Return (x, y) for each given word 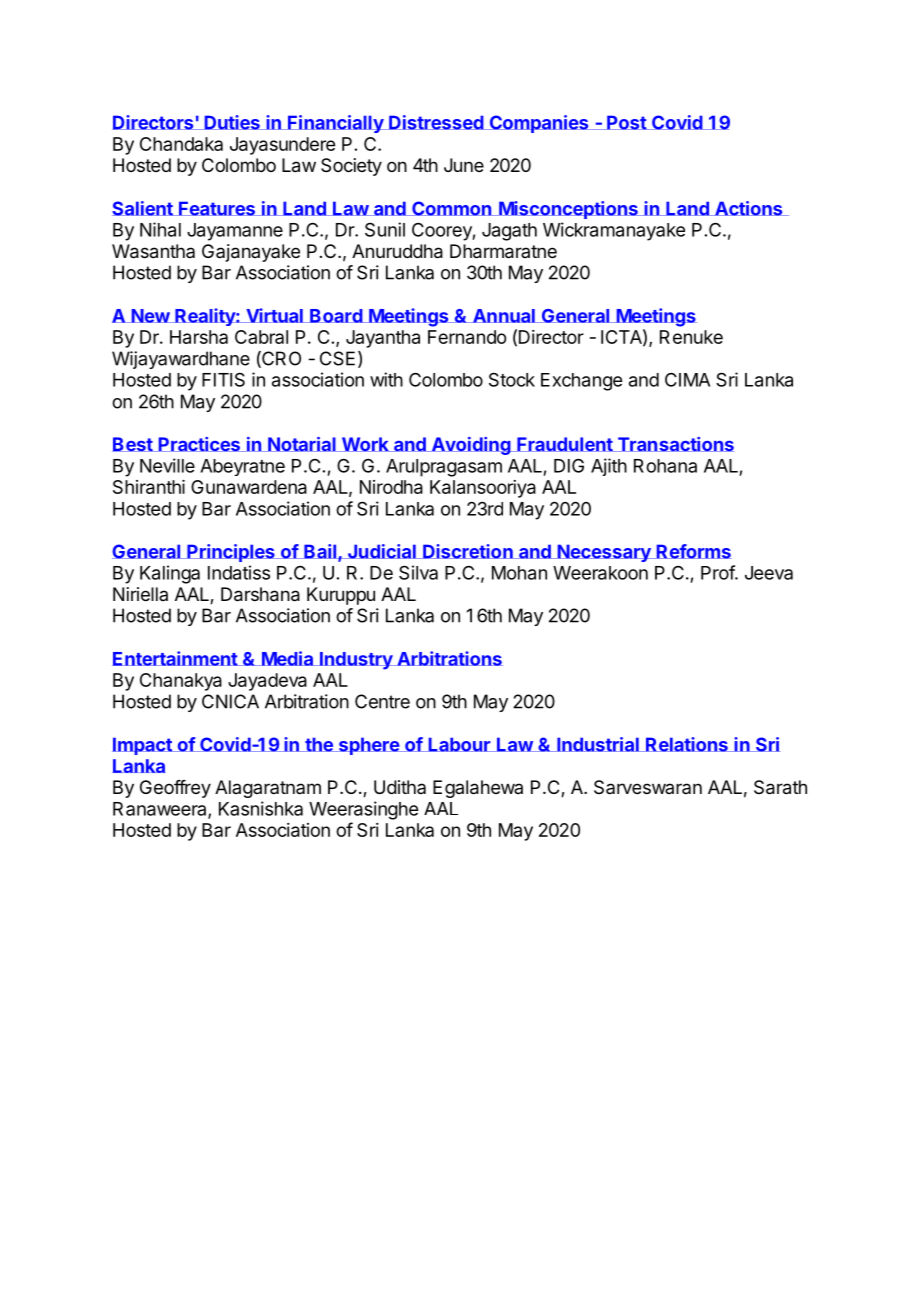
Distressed (436, 122)
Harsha (199, 337)
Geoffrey (175, 789)
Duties (232, 122)
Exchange (581, 382)
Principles (231, 553)
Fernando (467, 337)
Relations (687, 744)
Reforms (693, 551)
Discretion (468, 551)
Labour (459, 744)
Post (626, 122)
